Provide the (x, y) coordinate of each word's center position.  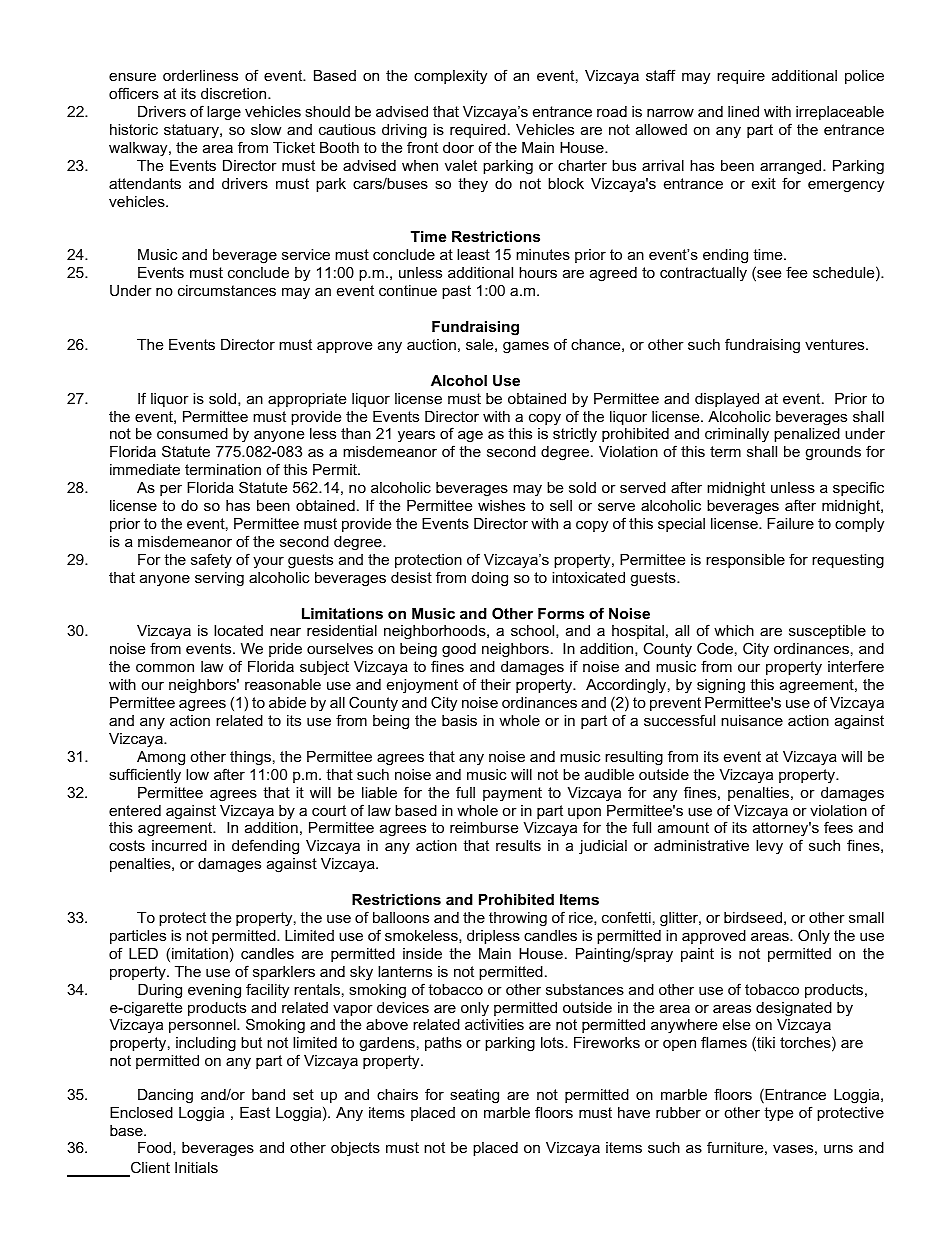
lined (743, 111)
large (224, 113)
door (458, 147)
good (459, 650)
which (734, 630)
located (238, 630)
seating (474, 1096)
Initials (196, 1167)
